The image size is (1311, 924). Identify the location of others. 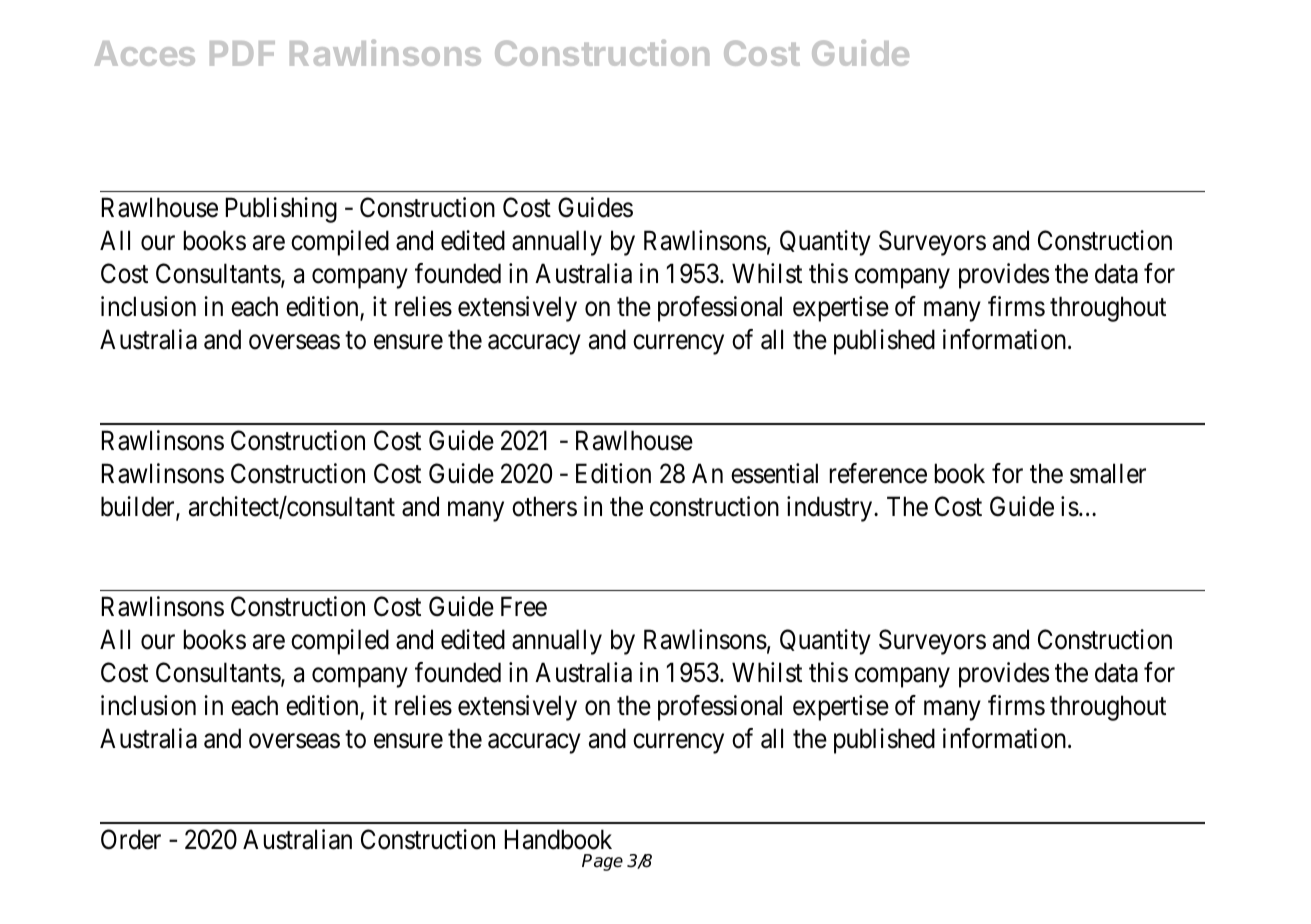
(544, 506).
